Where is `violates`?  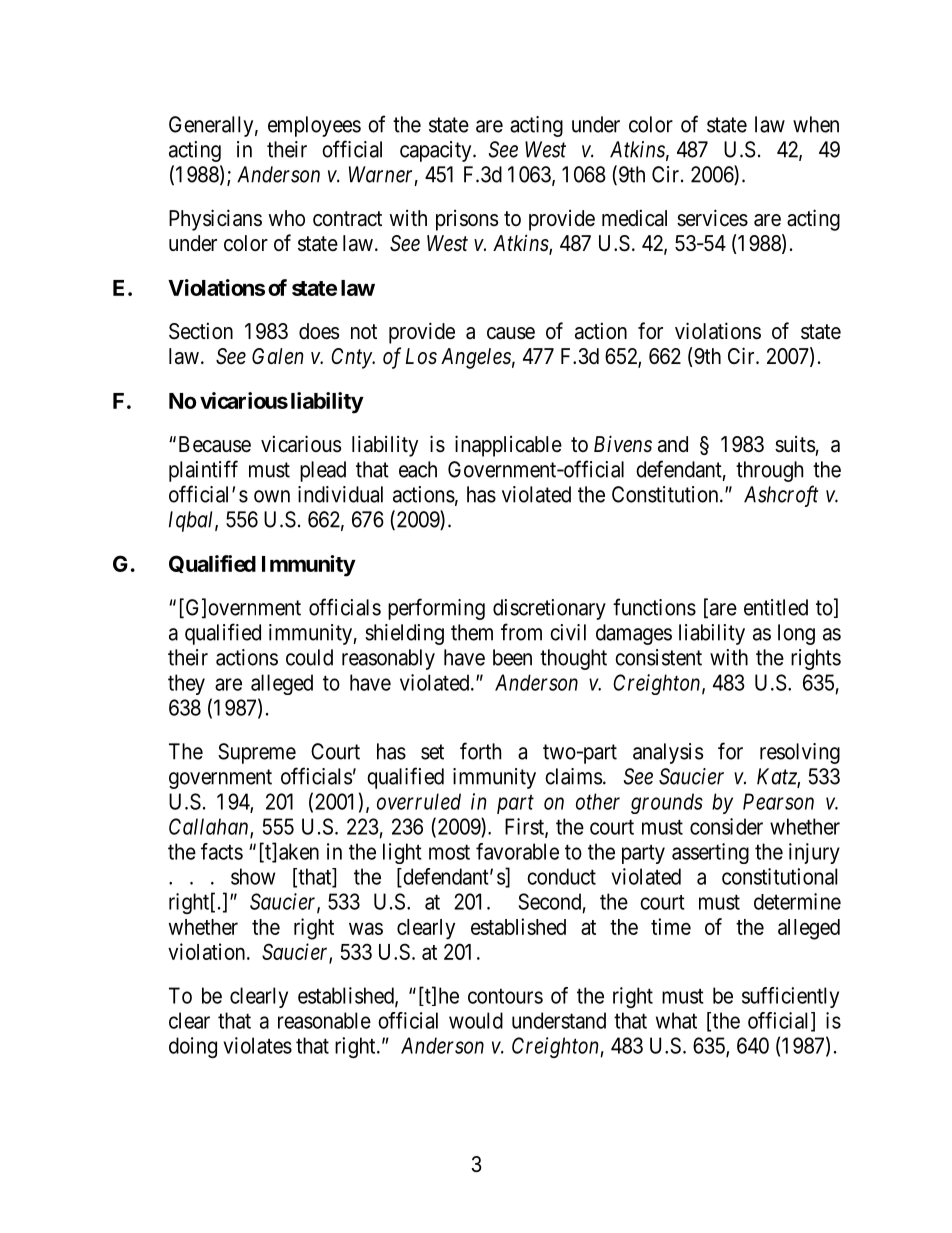
violates is located at coordinates (258, 1045).
